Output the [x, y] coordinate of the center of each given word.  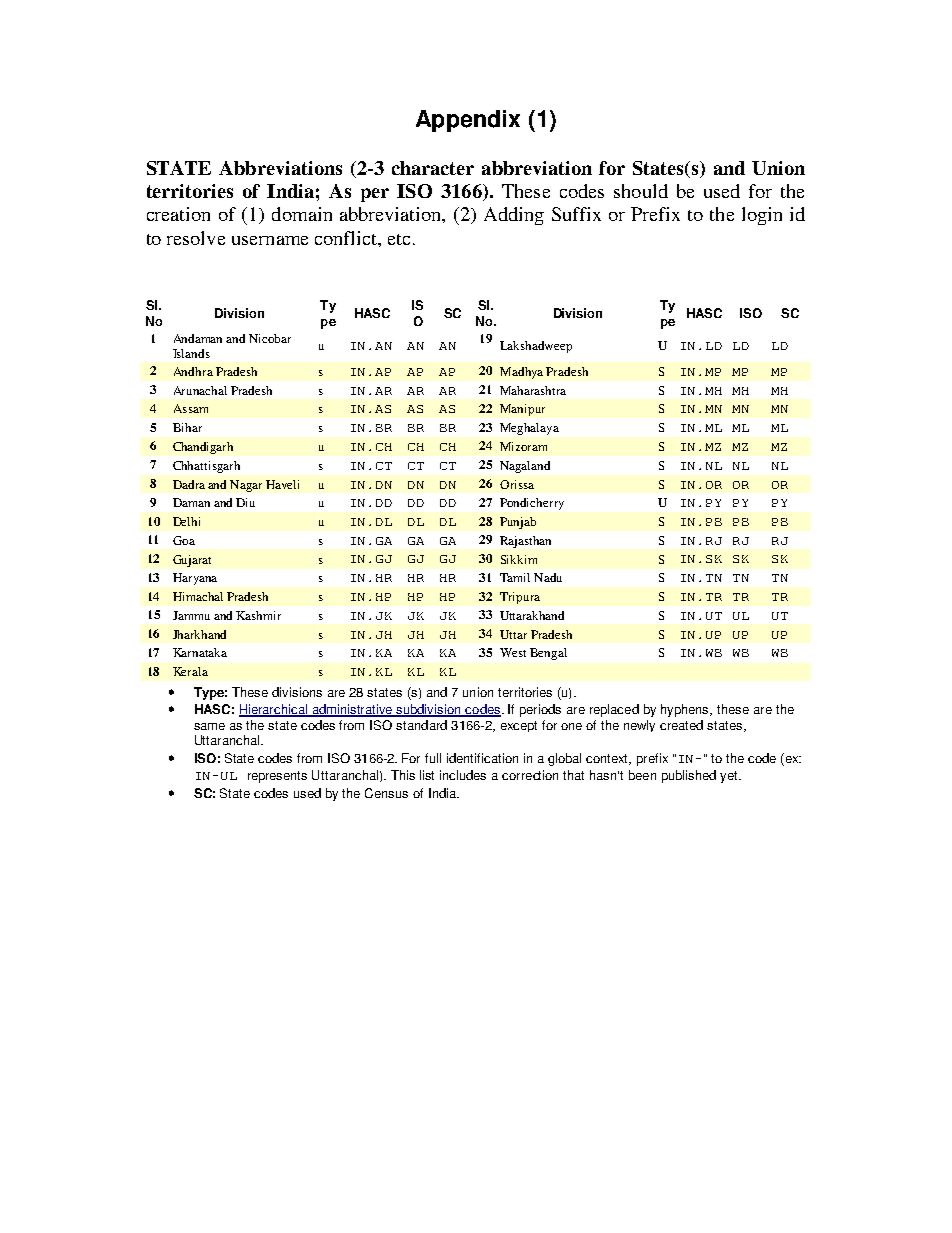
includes [463, 775]
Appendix [468, 121]
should [641, 191]
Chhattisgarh [206, 467]
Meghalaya [529, 429]
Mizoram [523, 446]
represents [277, 777]
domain [302, 214]
